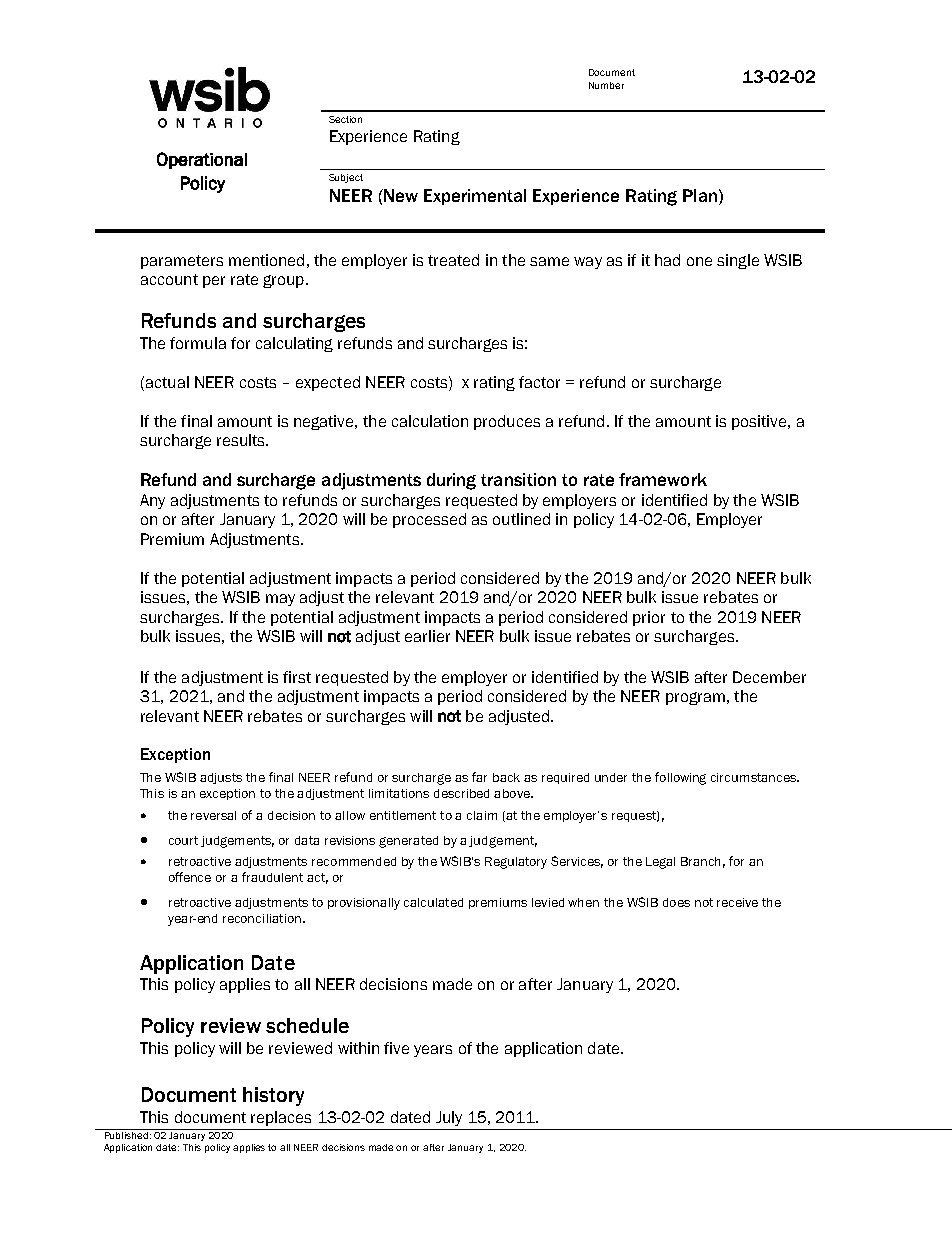 The height and width of the page is (1233, 952). I want to click on had, so click(667, 260).
